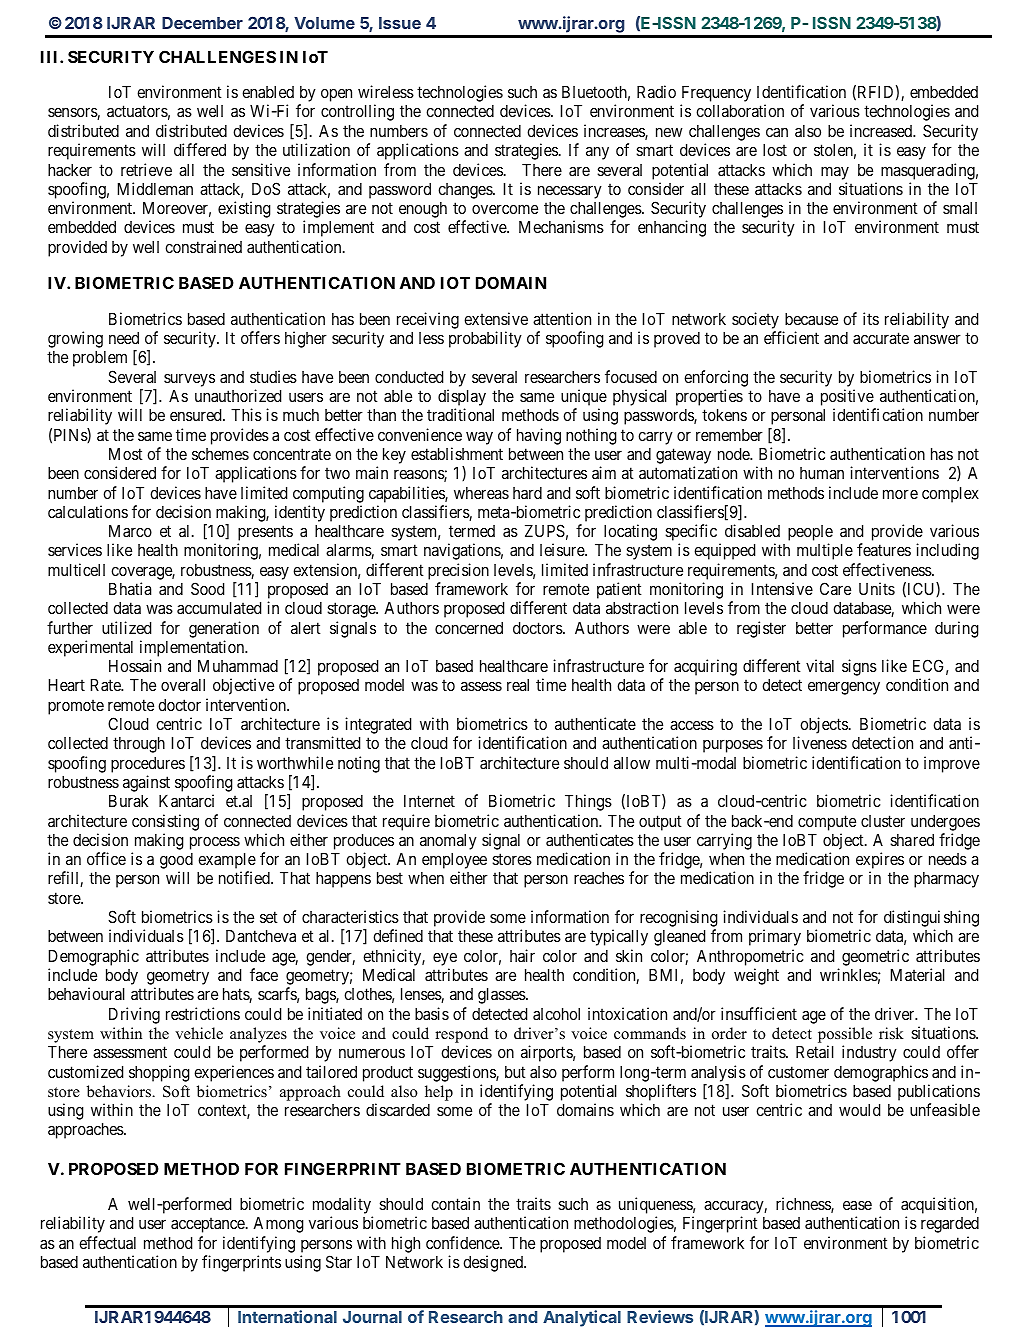 This page has height=1329, width=1027. Describe the element at coordinates (518, 685) in the page. I see `real` at that location.
